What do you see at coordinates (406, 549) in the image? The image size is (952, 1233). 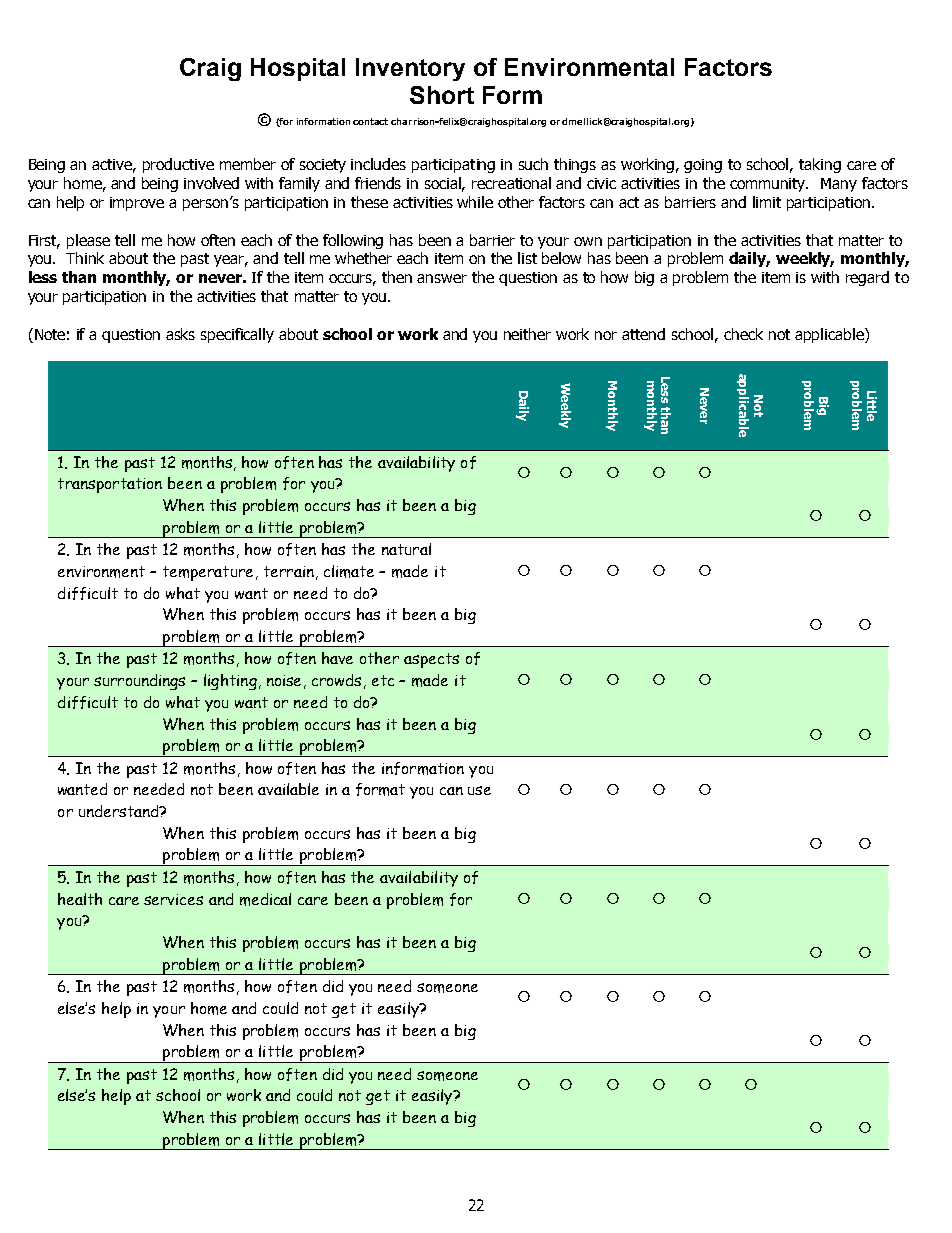 I see `natural` at bounding box center [406, 549].
